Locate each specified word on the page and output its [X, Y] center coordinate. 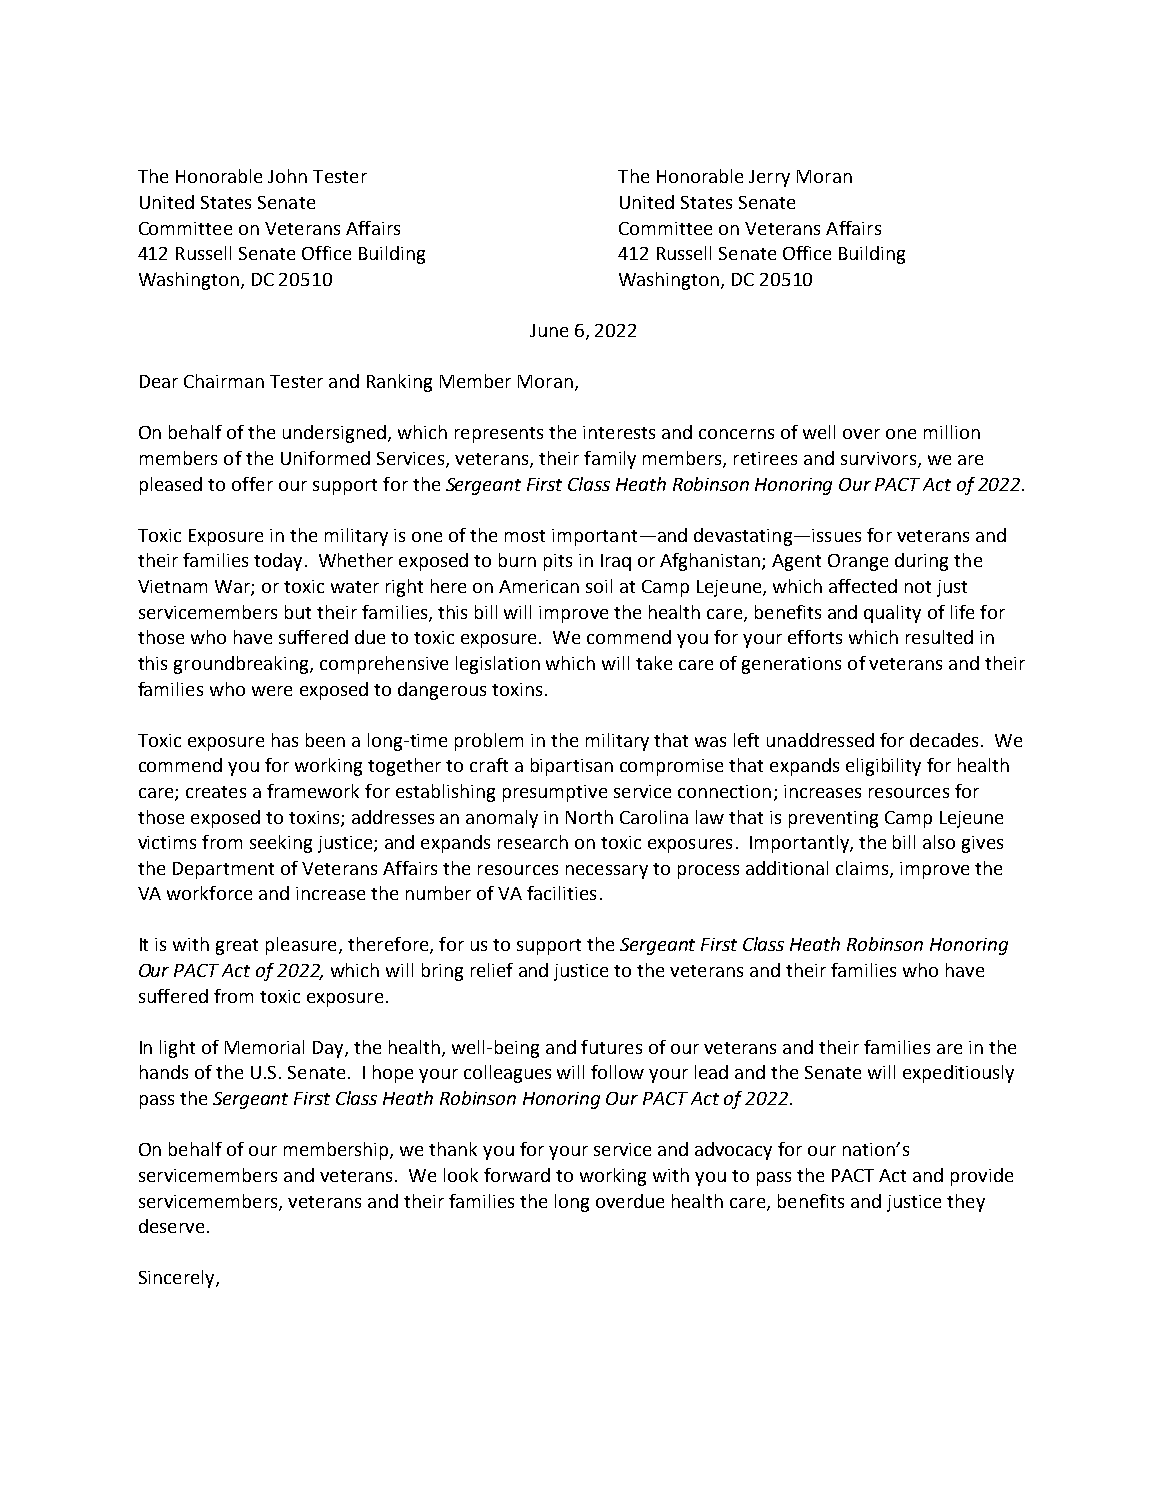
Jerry [769, 178]
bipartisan [572, 767]
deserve [171, 1226]
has [285, 740]
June [549, 330]
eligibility [883, 767]
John [287, 176]
